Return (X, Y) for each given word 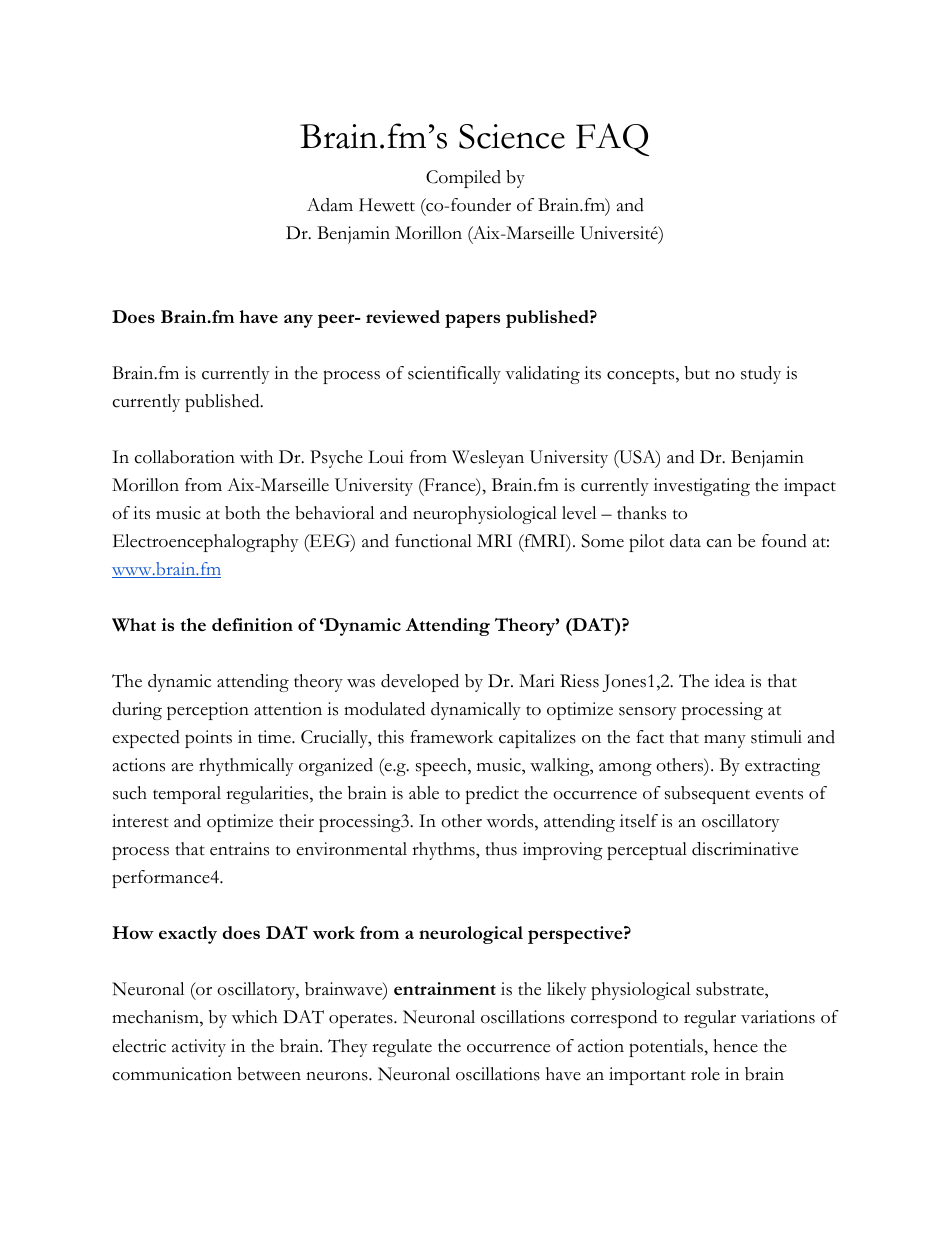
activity (199, 1048)
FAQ (612, 139)
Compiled (463, 179)
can (719, 543)
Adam (330, 205)
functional (433, 541)
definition (252, 624)
